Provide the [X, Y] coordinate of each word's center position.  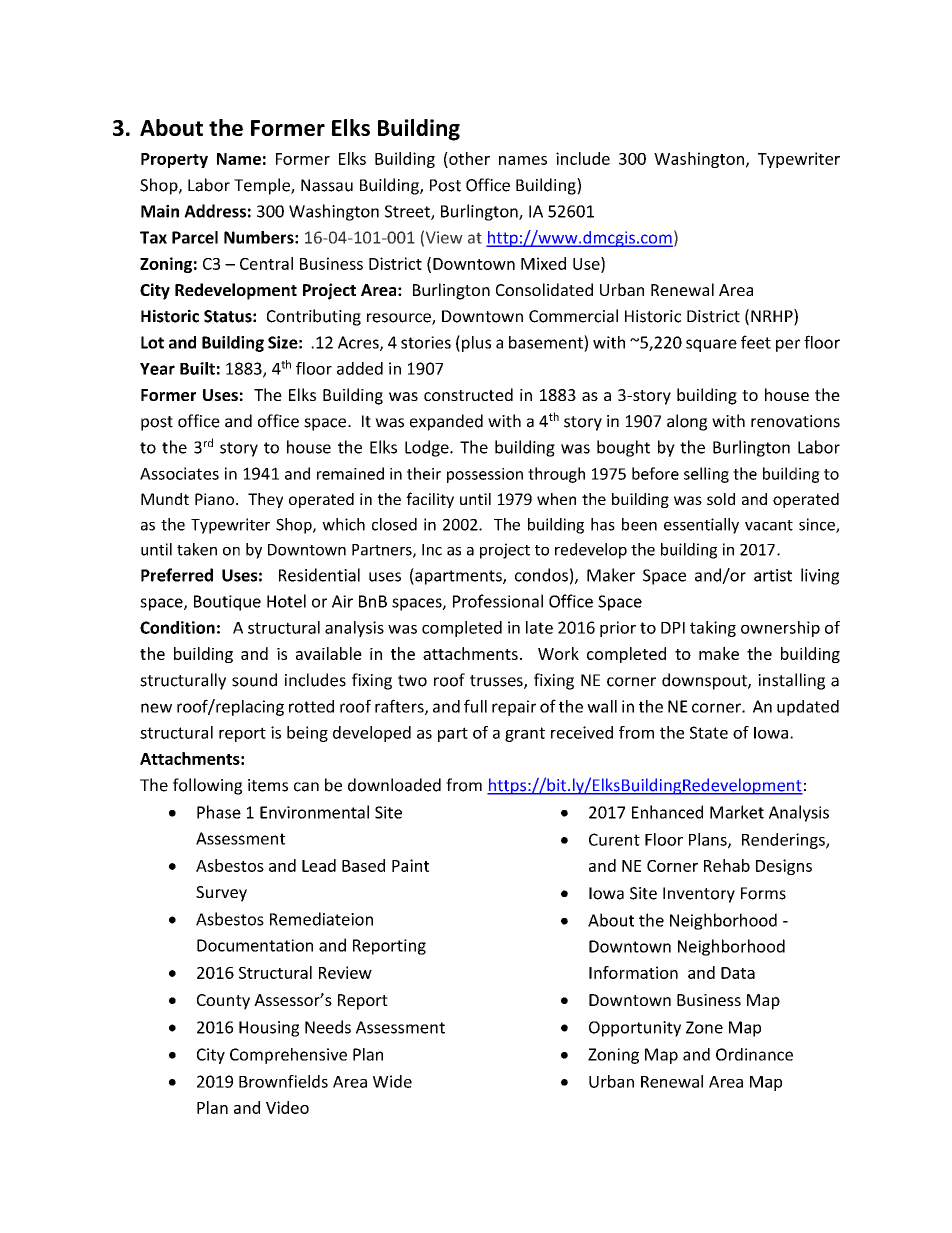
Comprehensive [288, 1056]
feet [756, 342]
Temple [263, 186]
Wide [392, 1081]
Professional [498, 601]
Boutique [227, 603]
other [468, 158]
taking [713, 629]
